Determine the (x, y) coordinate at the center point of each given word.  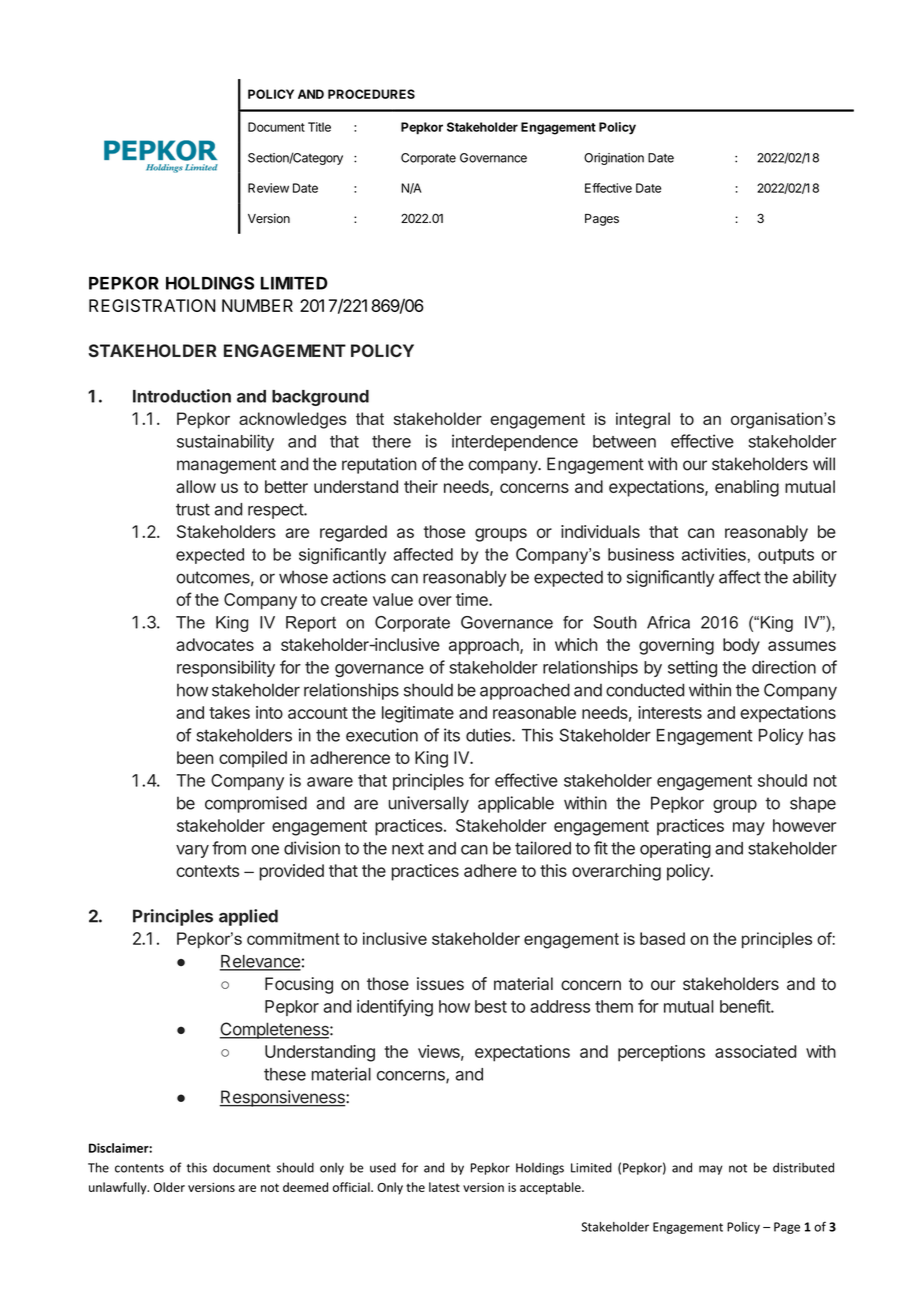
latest (444, 1187)
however (804, 825)
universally (429, 804)
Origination (614, 159)
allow (196, 486)
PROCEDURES (371, 94)
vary (192, 851)
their (421, 486)
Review (268, 188)
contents (139, 1168)
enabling (747, 488)
